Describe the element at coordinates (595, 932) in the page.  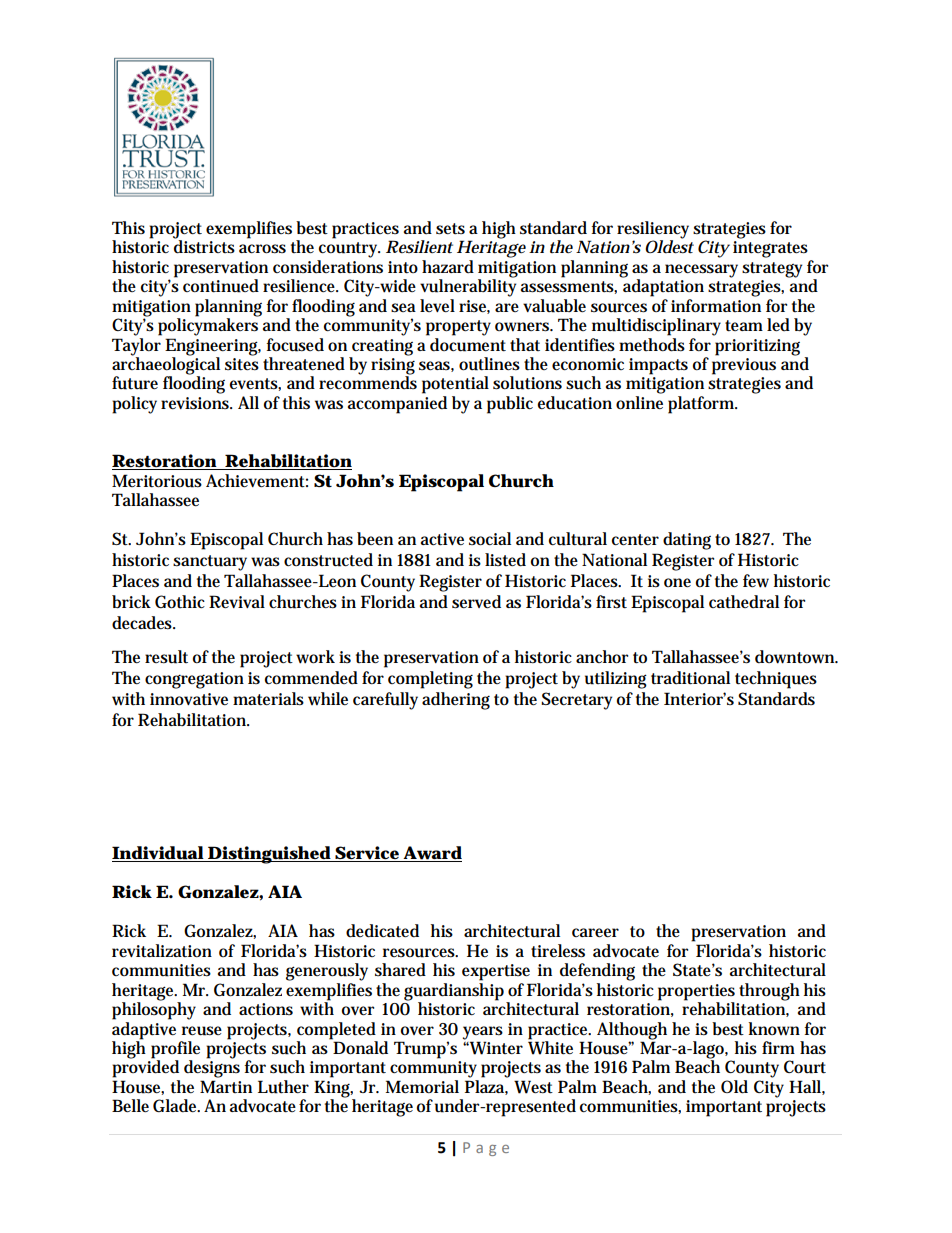
I see `career` at that location.
